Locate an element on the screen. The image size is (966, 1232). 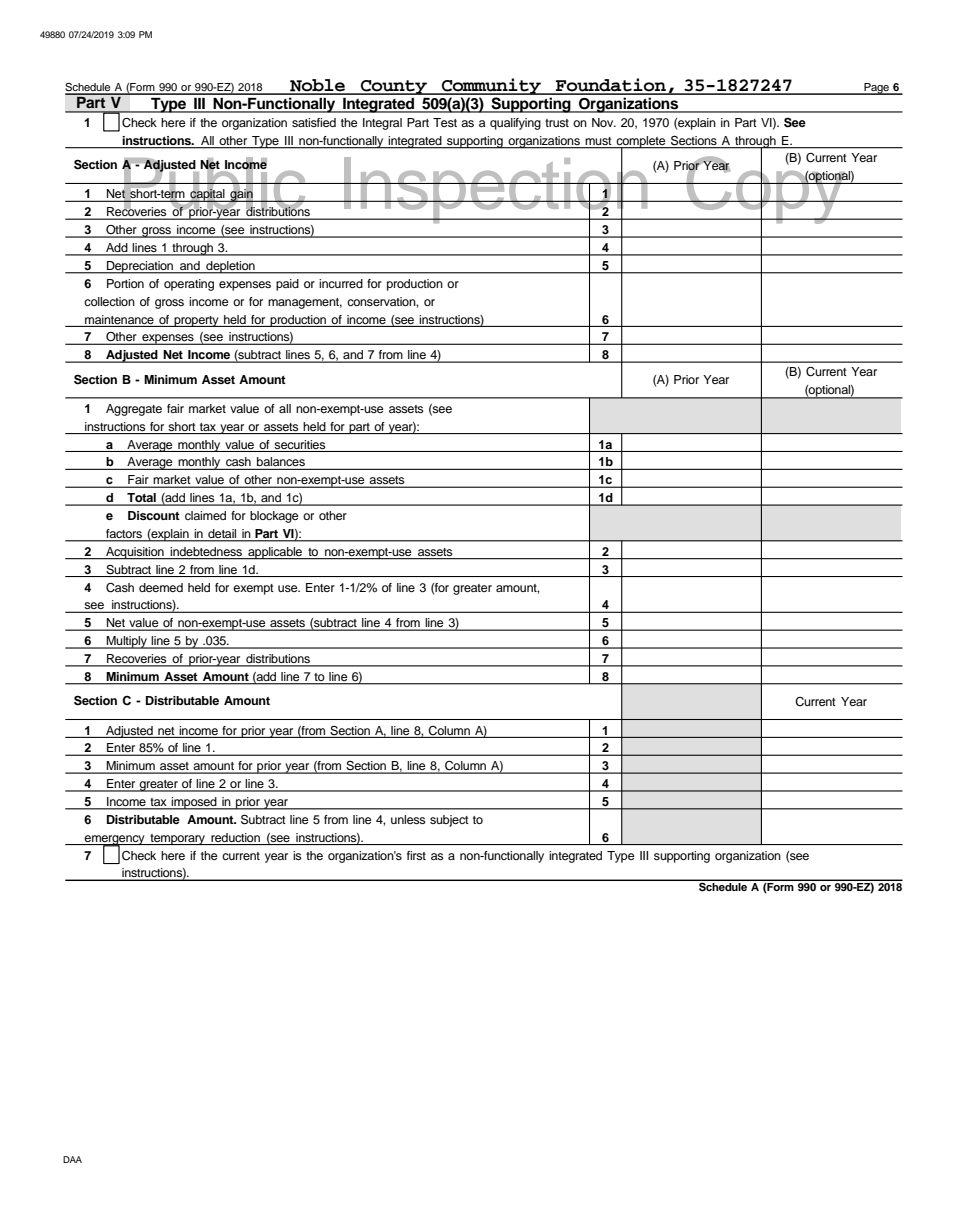
Test is located at coordinates (445, 122).
